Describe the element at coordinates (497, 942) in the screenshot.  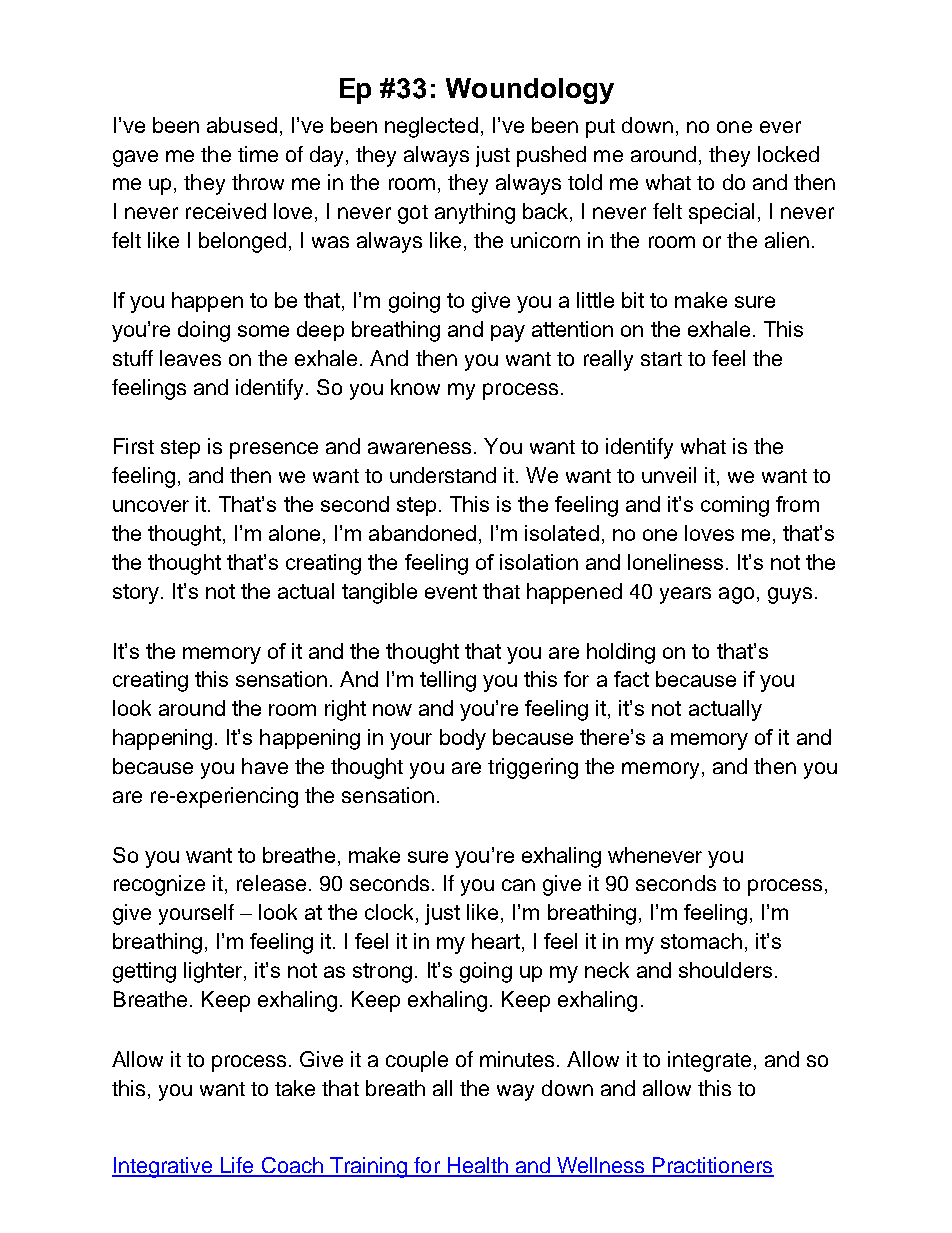
I see `heart` at that location.
